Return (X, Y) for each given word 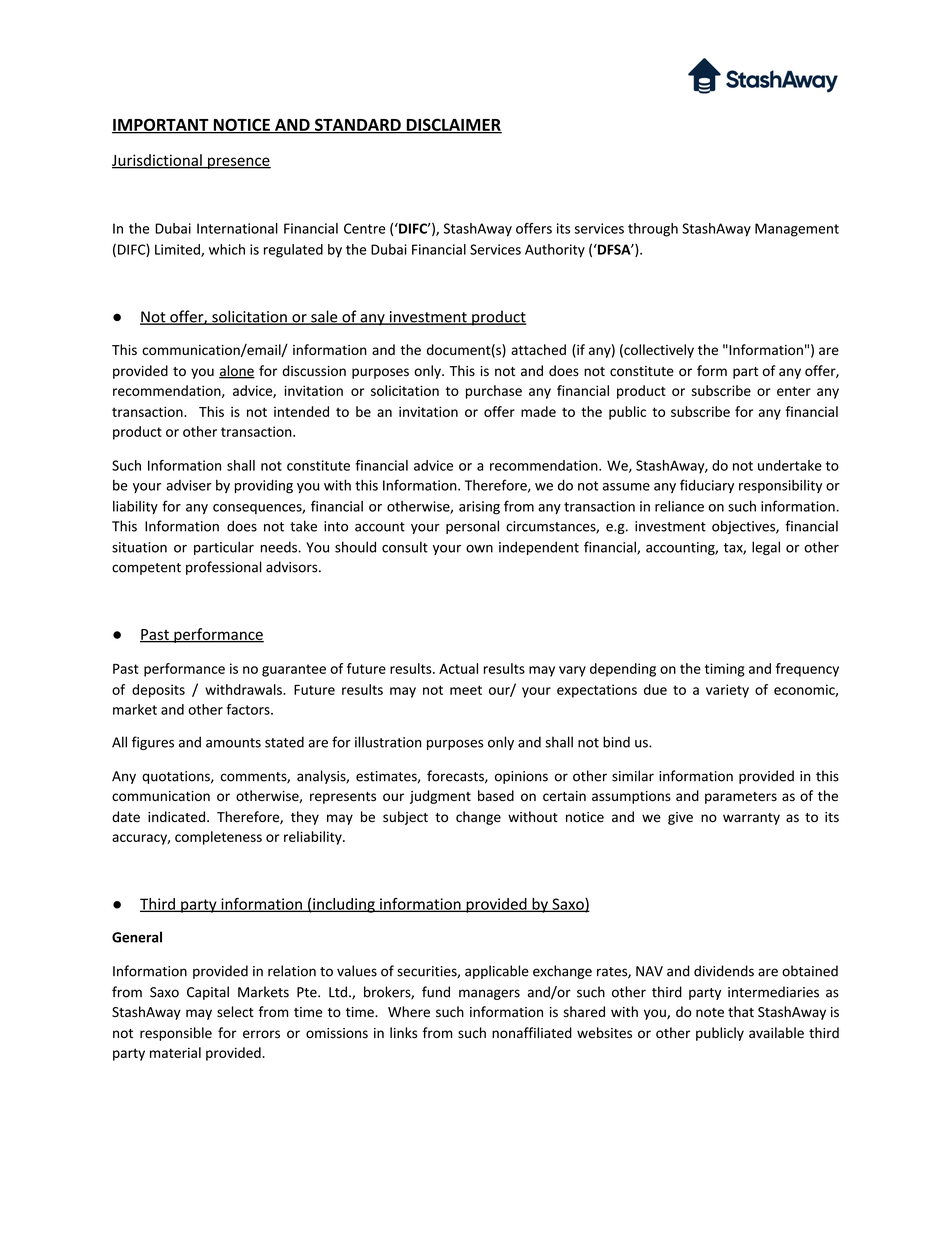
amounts (233, 743)
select (235, 1012)
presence (238, 163)
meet (466, 690)
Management (797, 230)
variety (727, 691)
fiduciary (707, 486)
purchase (494, 392)
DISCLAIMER (453, 125)
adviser (189, 485)
